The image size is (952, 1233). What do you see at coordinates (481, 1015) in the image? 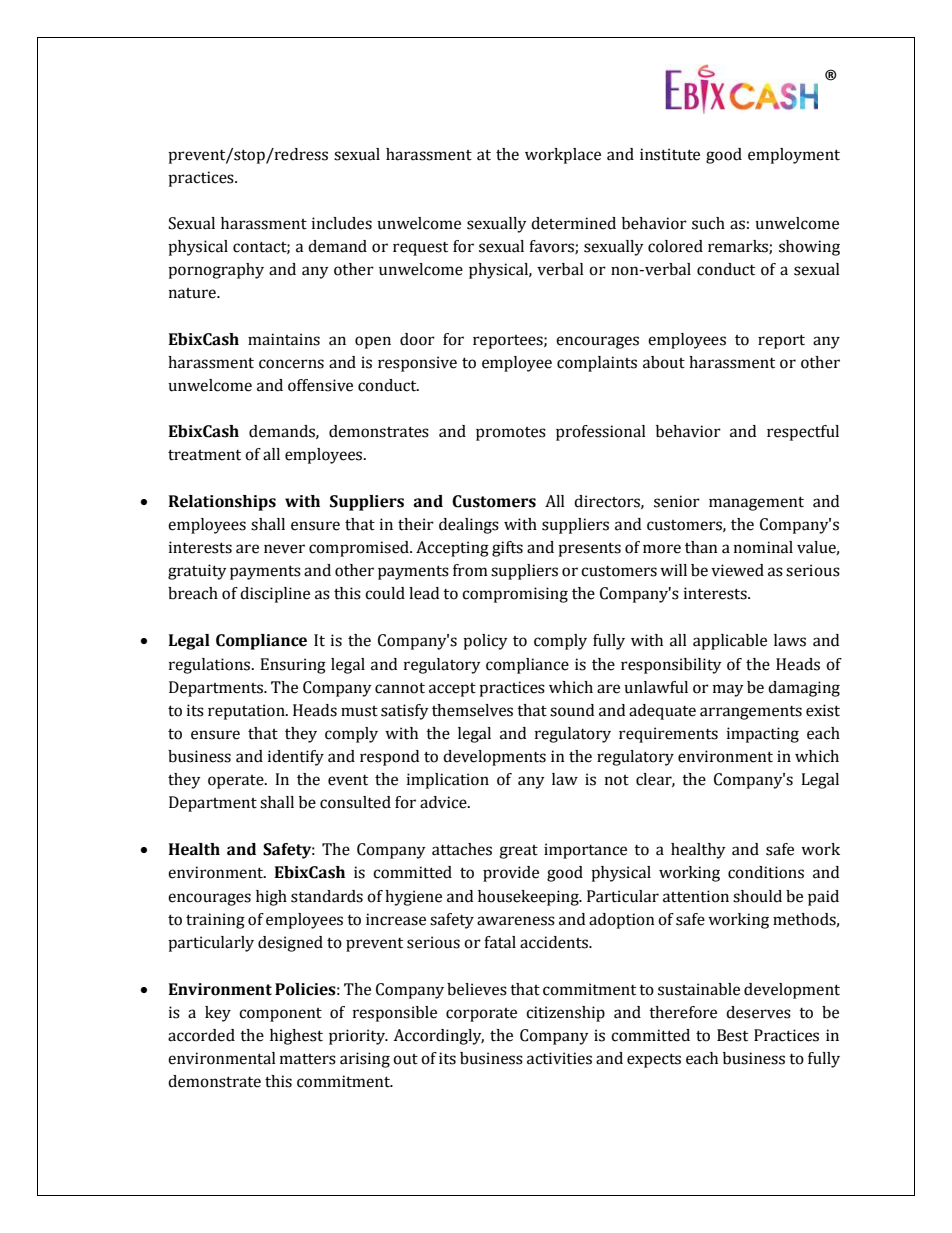
I see `corporate` at bounding box center [481, 1015].
